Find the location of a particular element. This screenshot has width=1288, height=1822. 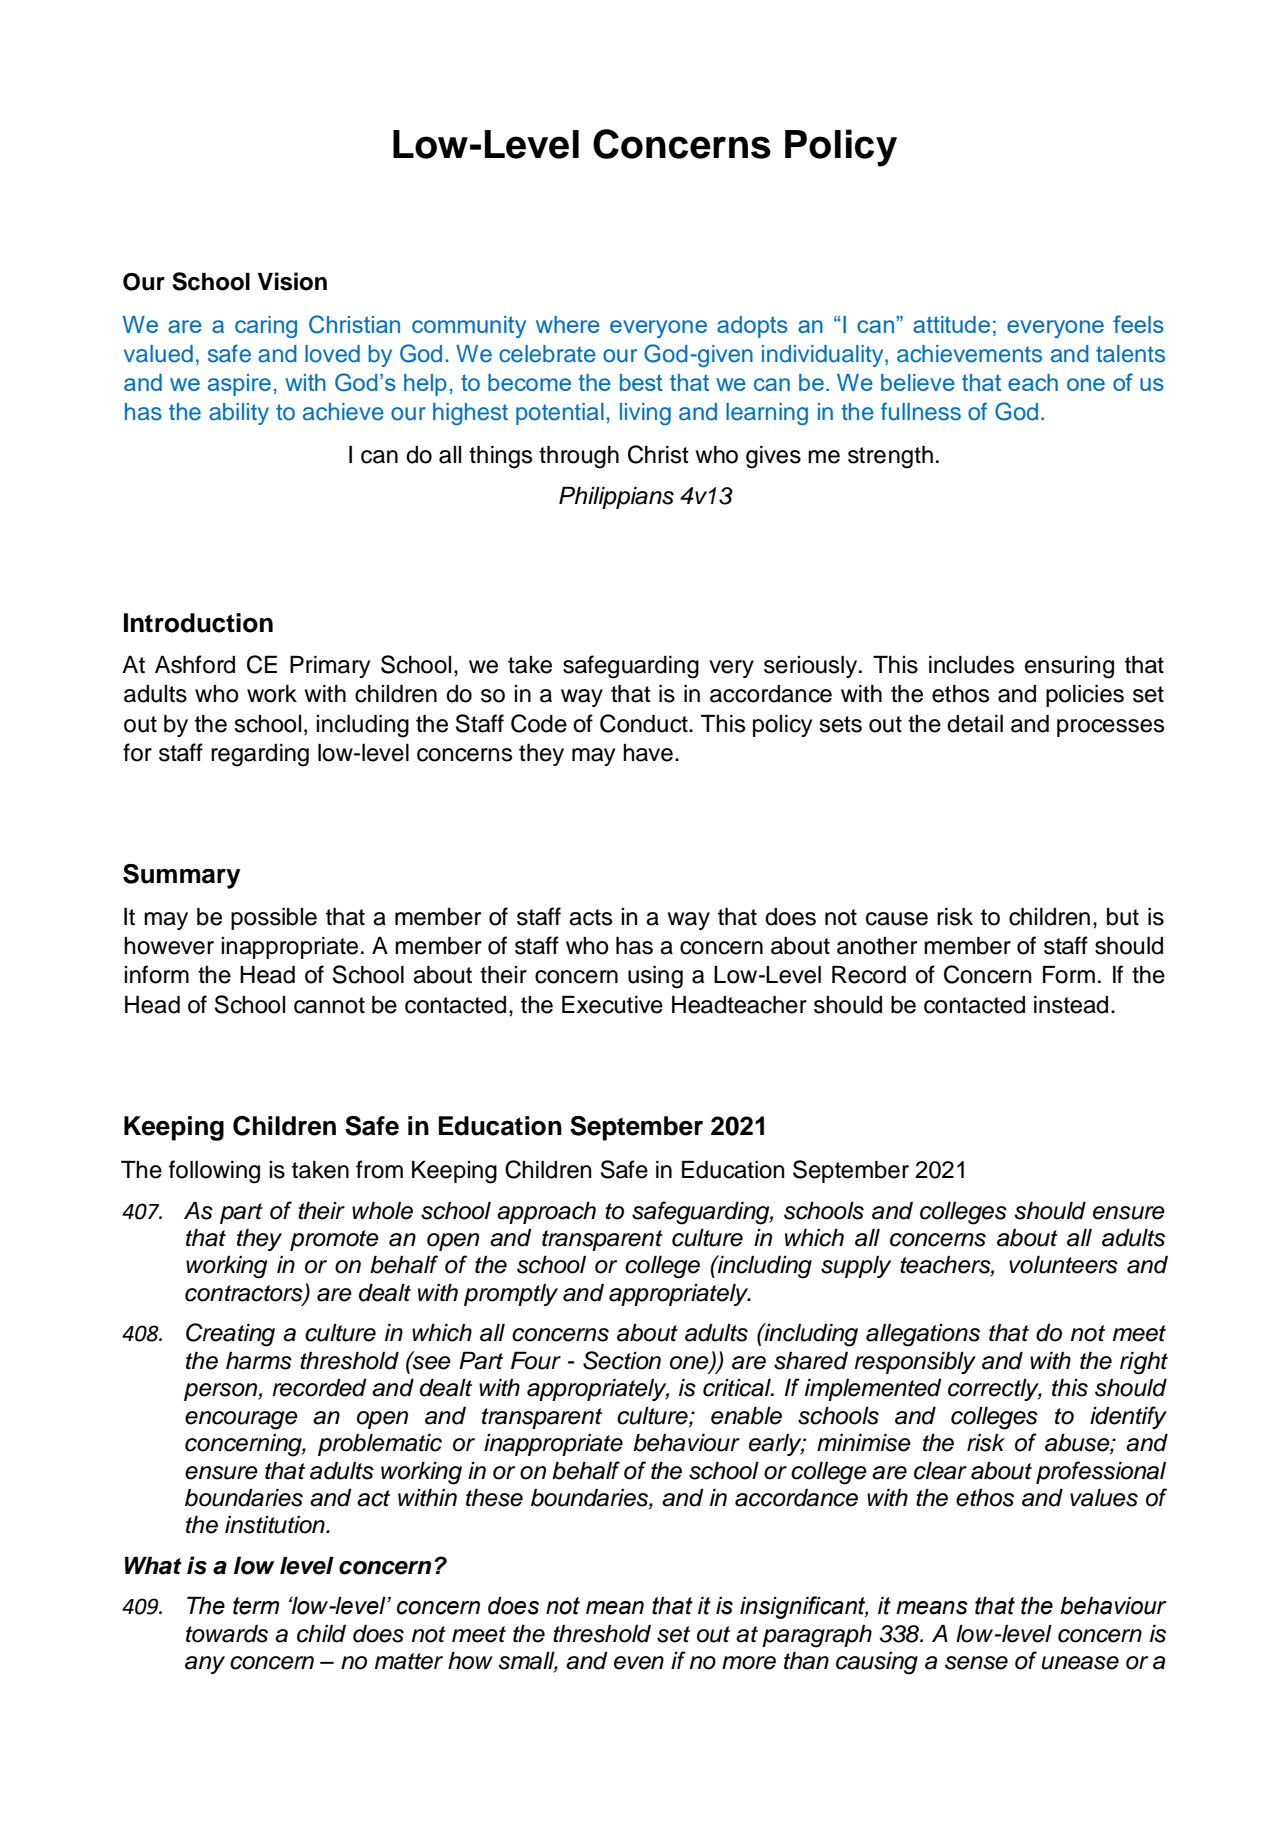

attitude is located at coordinates (951, 324).
